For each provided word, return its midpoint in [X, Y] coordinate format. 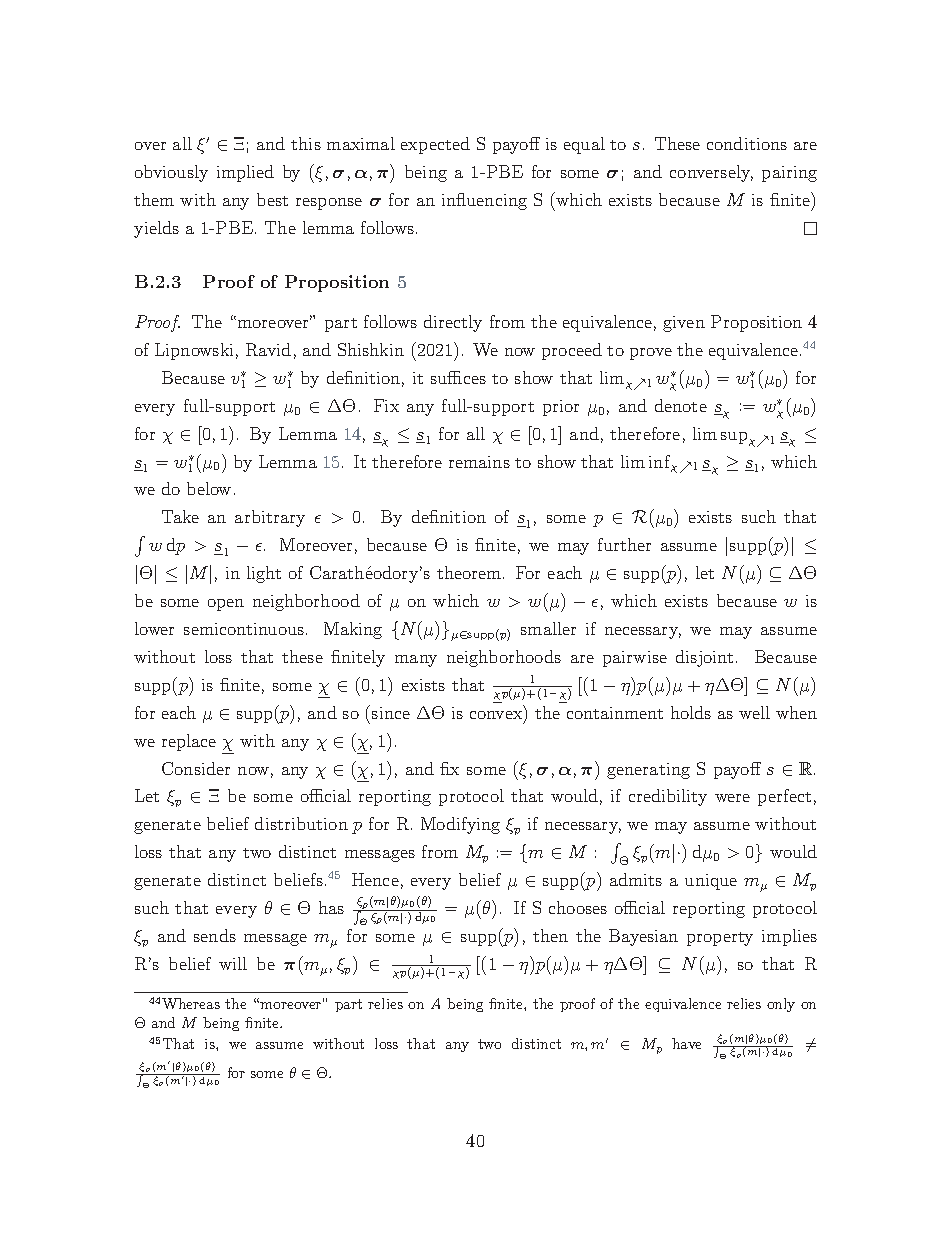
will [233, 963]
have [686, 1043]
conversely [711, 173]
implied [245, 173]
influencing [484, 201]
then [550, 935]
